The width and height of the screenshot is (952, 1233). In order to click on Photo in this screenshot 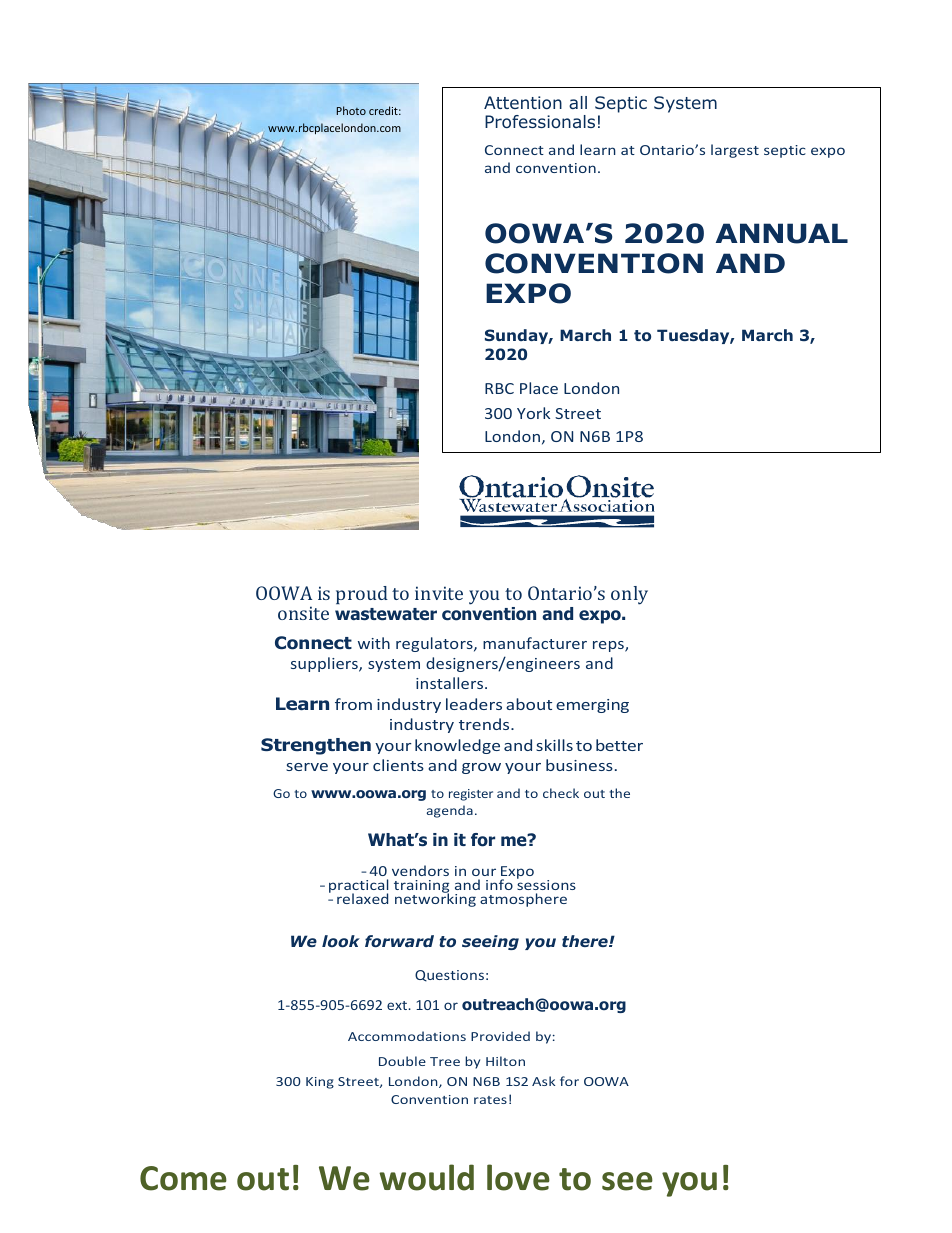, I will do `click(351, 110)`.
